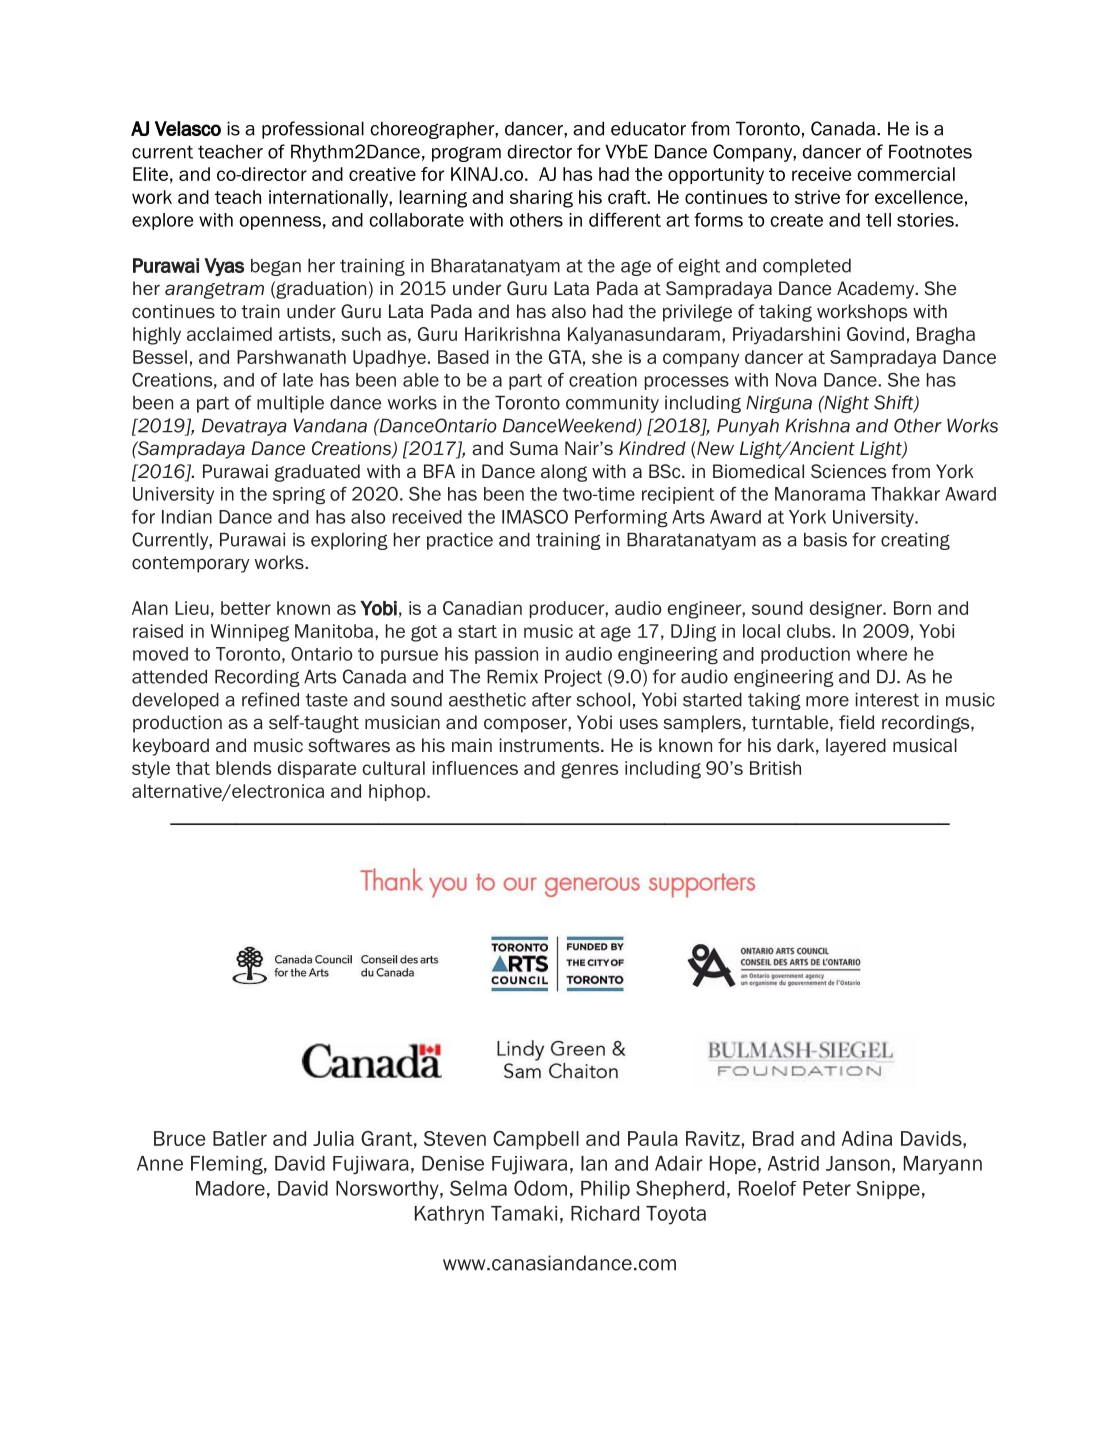 The width and height of the screenshot is (1120, 1450). Describe the element at coordinates (827, 1188) in the screenshot. I see `Peter` at that location.
